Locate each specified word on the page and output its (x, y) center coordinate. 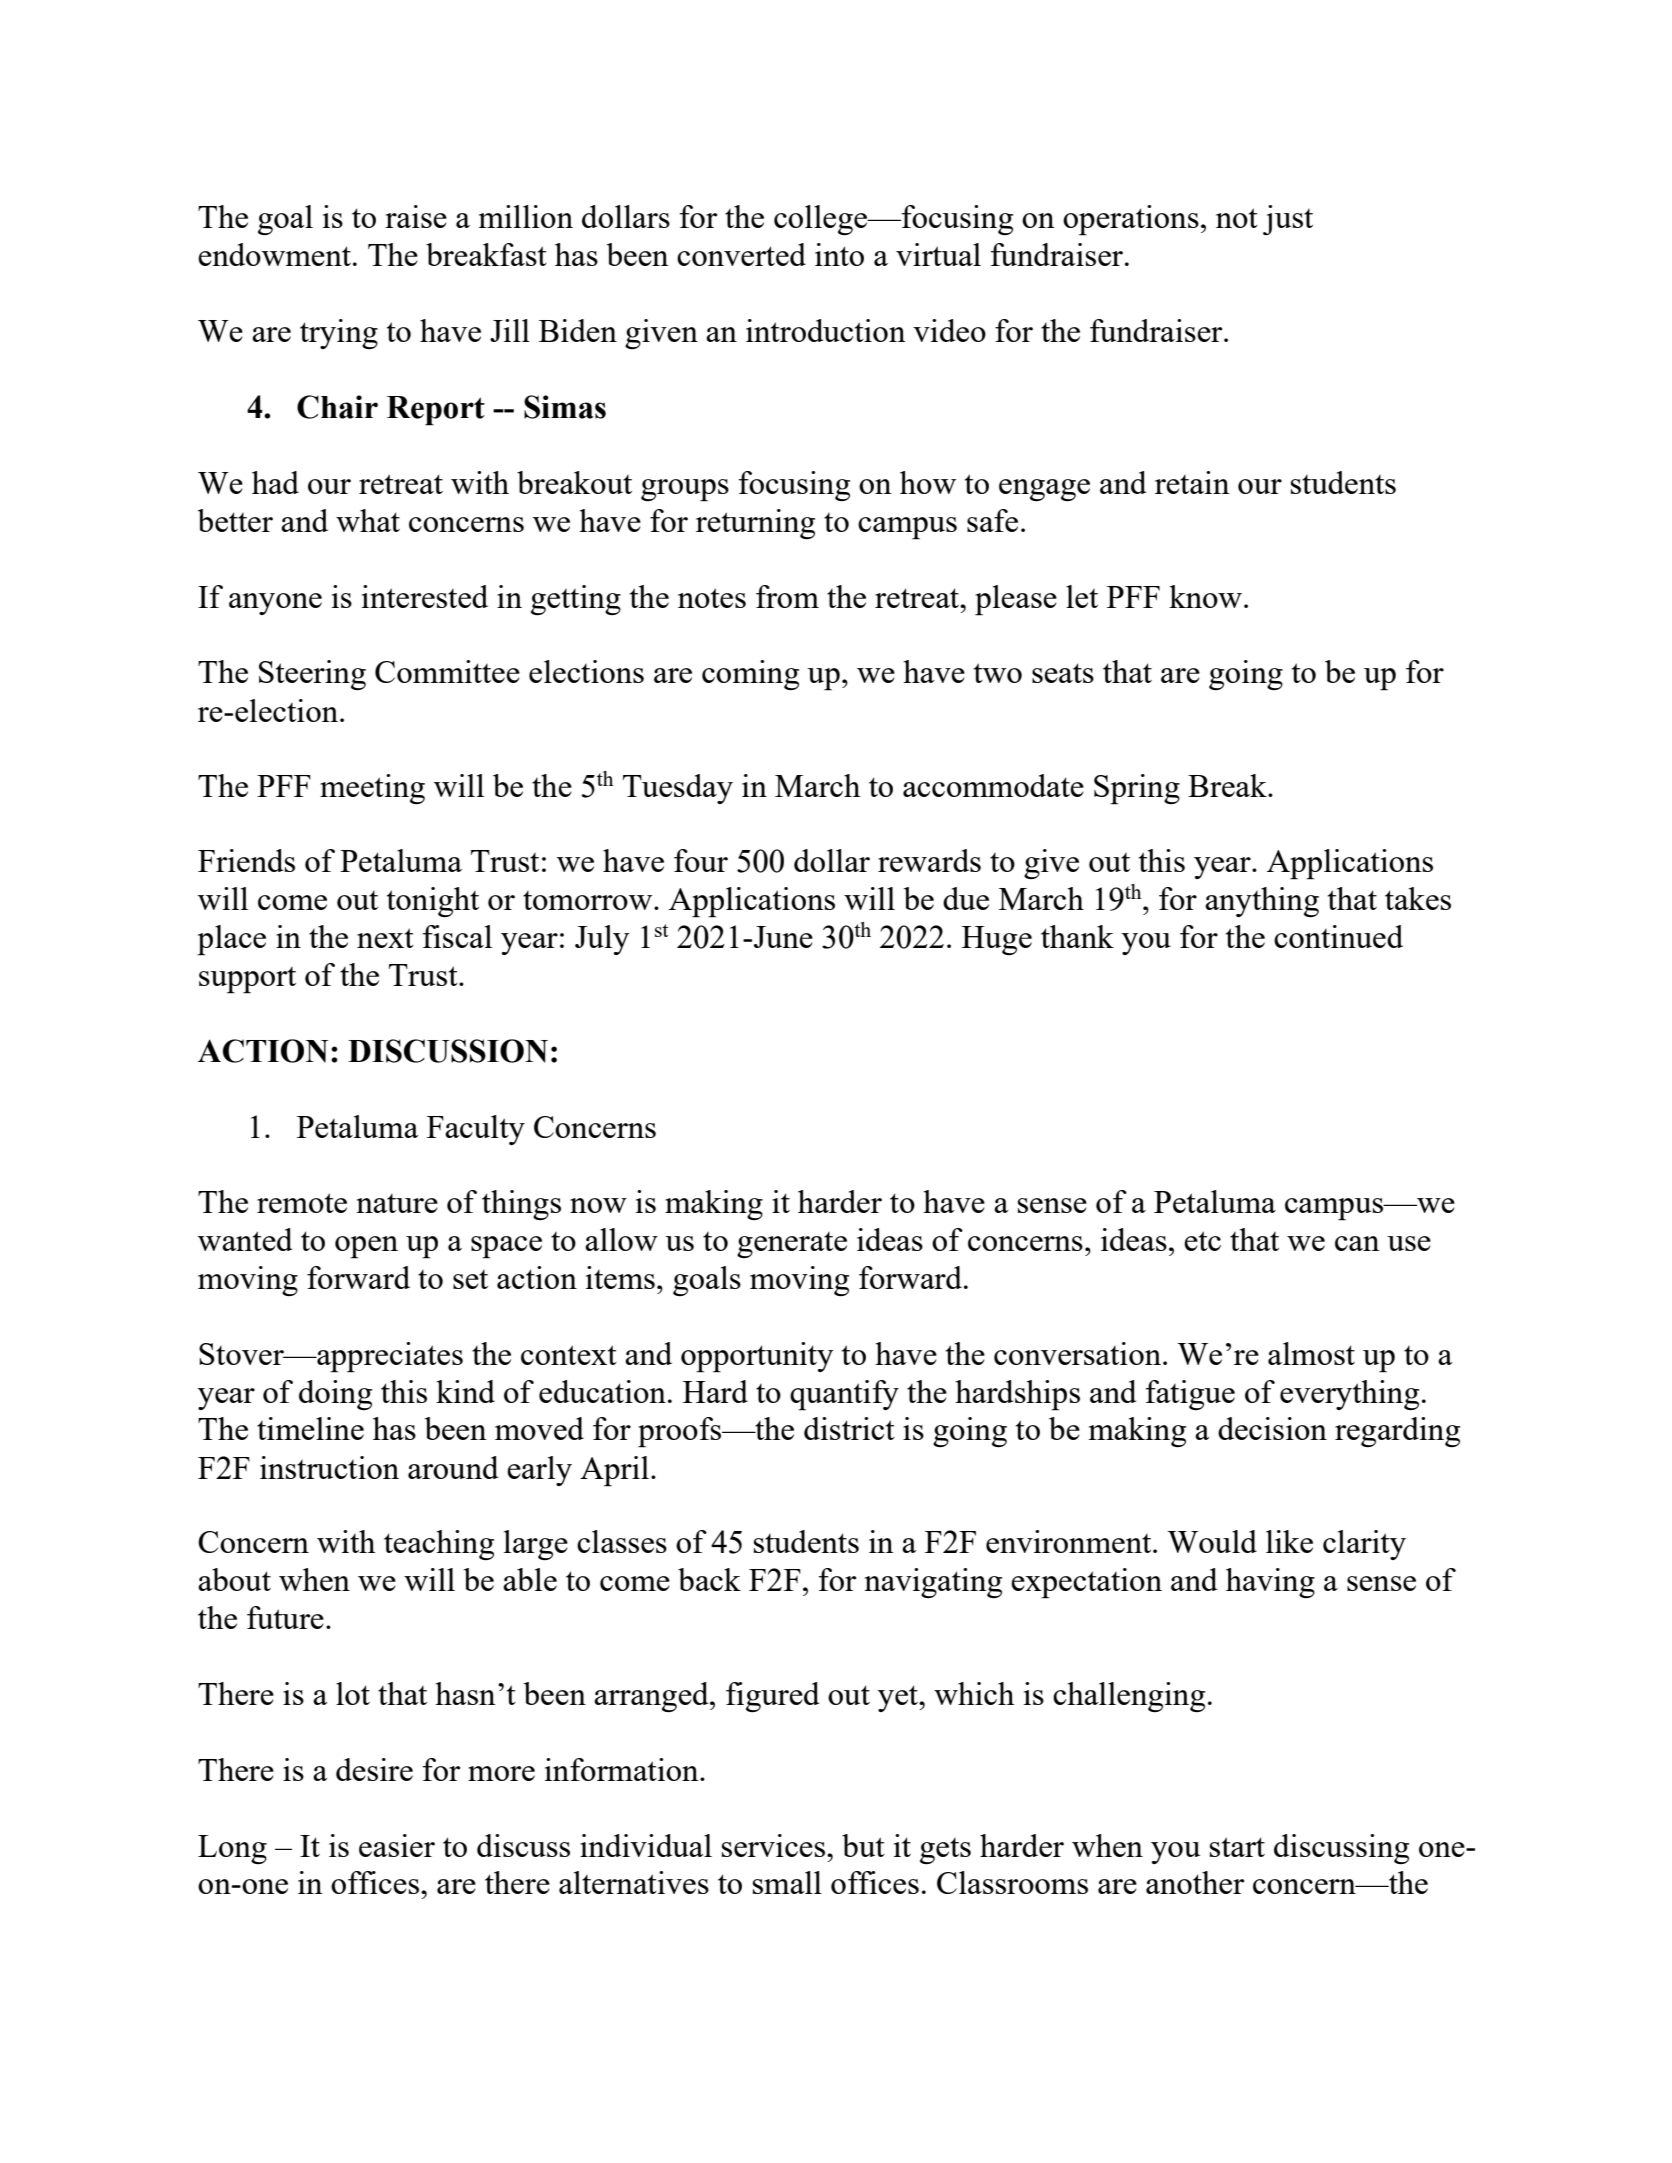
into (839, 254)
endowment (274, 254)
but (863, 1845)
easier (397, 1845)
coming (750, 675)
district (849, 1428)
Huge (997, 940)
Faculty (476, 1130)
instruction (329, 1467)
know (1205, 596)
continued (1338, 936)
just (1288, 220)
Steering (312, 675)
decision (1272, 1428)
